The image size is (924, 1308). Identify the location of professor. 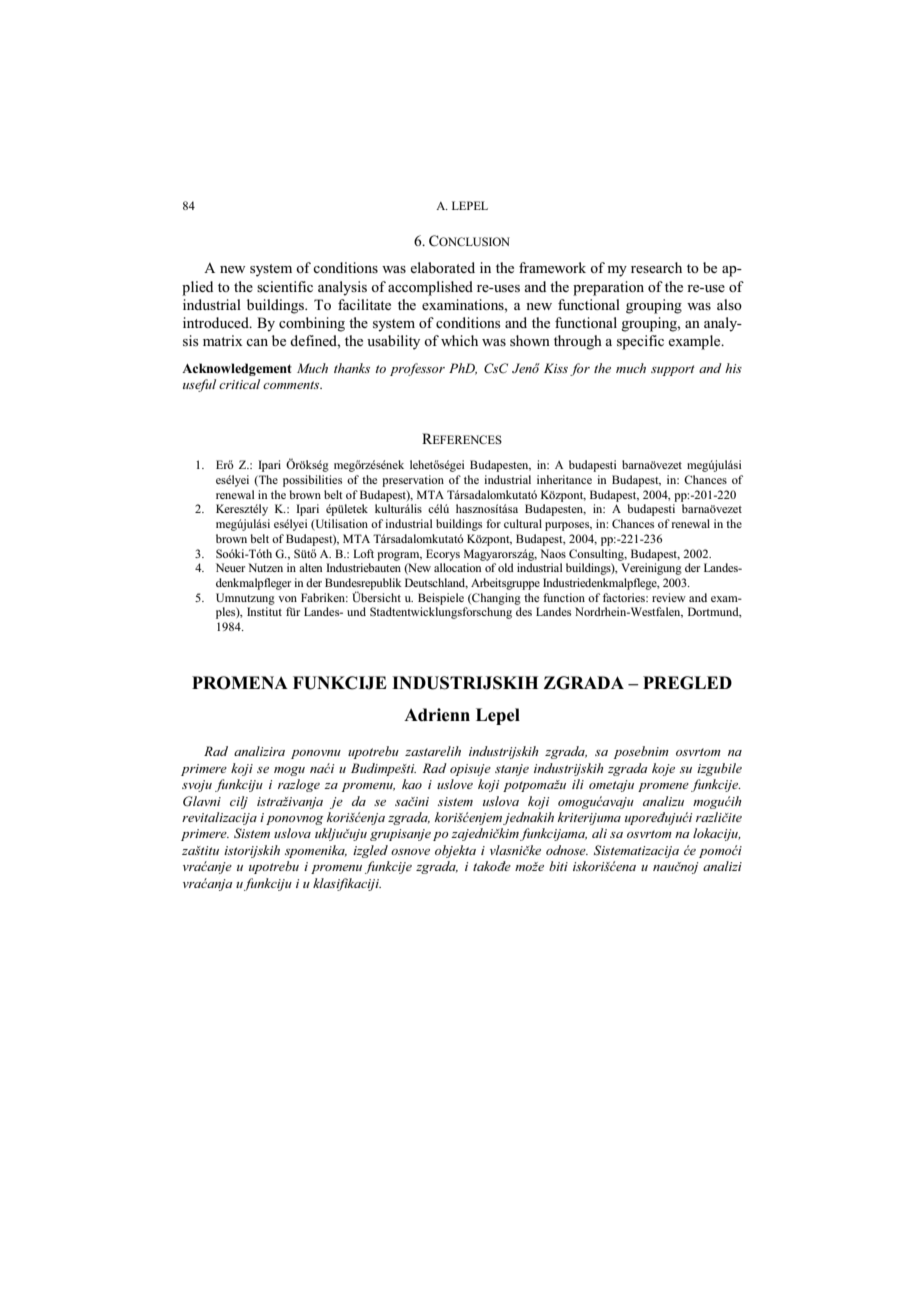
(417, 369).
